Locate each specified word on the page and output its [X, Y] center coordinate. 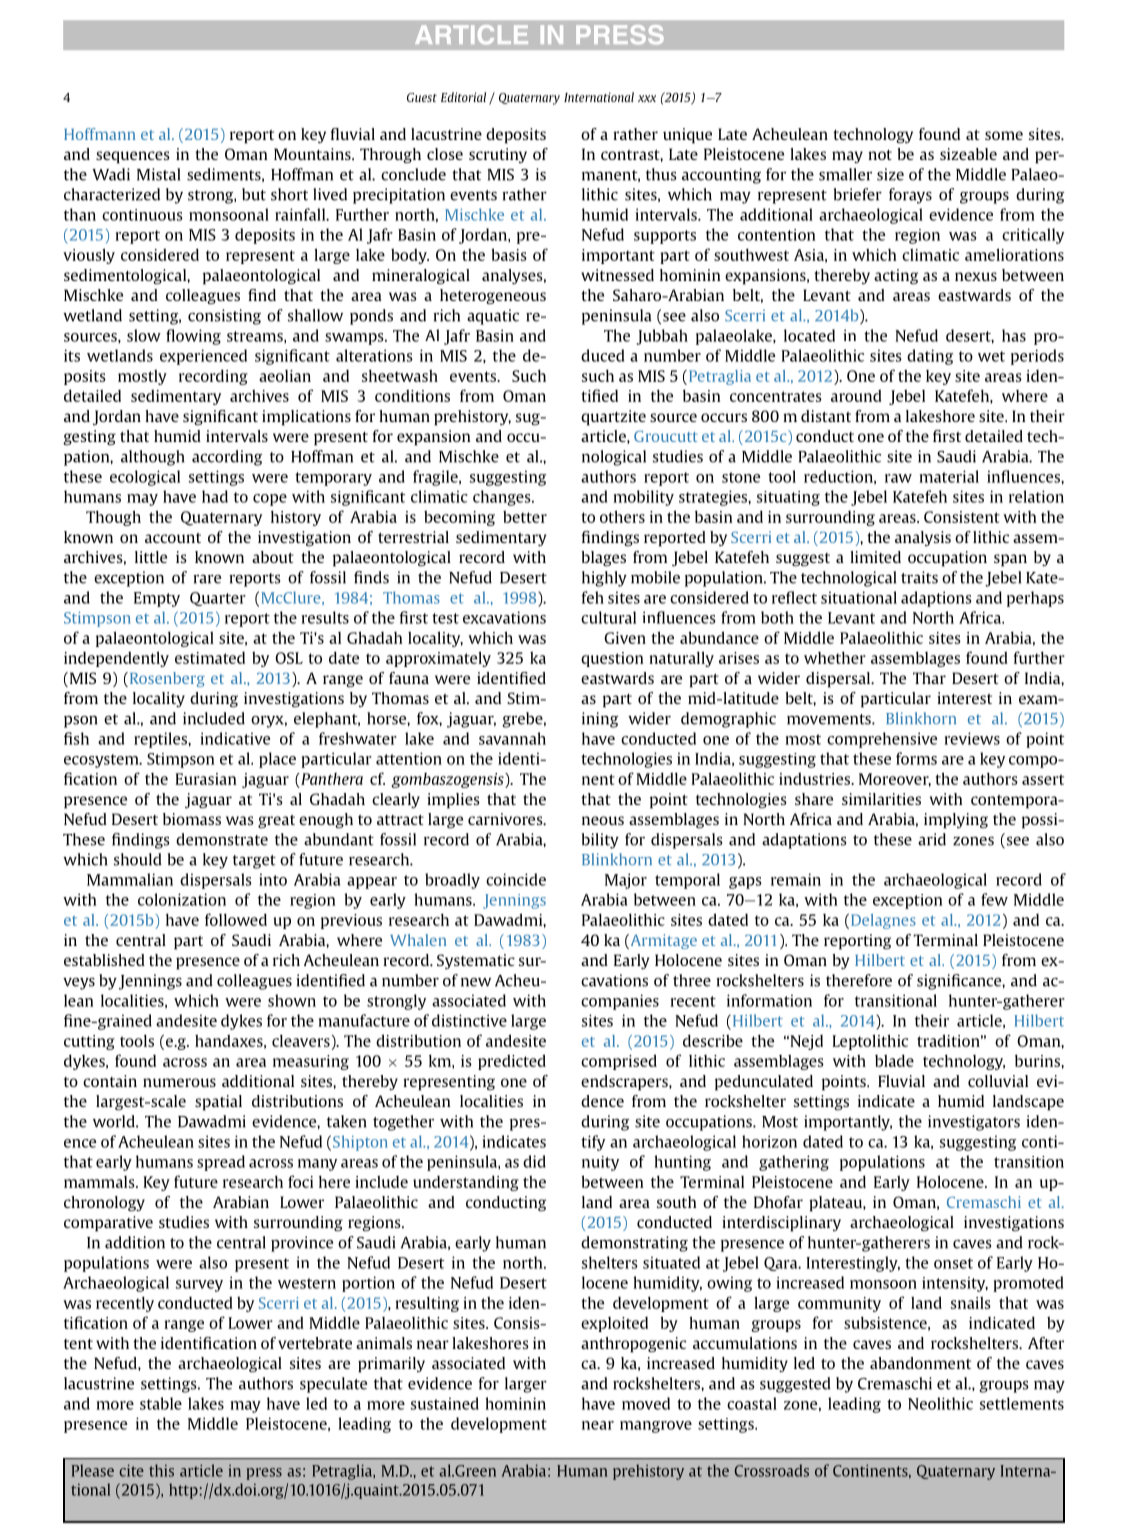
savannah [512, 738]
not [880, 155]
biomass [192, 819]
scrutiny [498, 155]
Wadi [111, 174]
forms [916, 758]
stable [161, 1403]
